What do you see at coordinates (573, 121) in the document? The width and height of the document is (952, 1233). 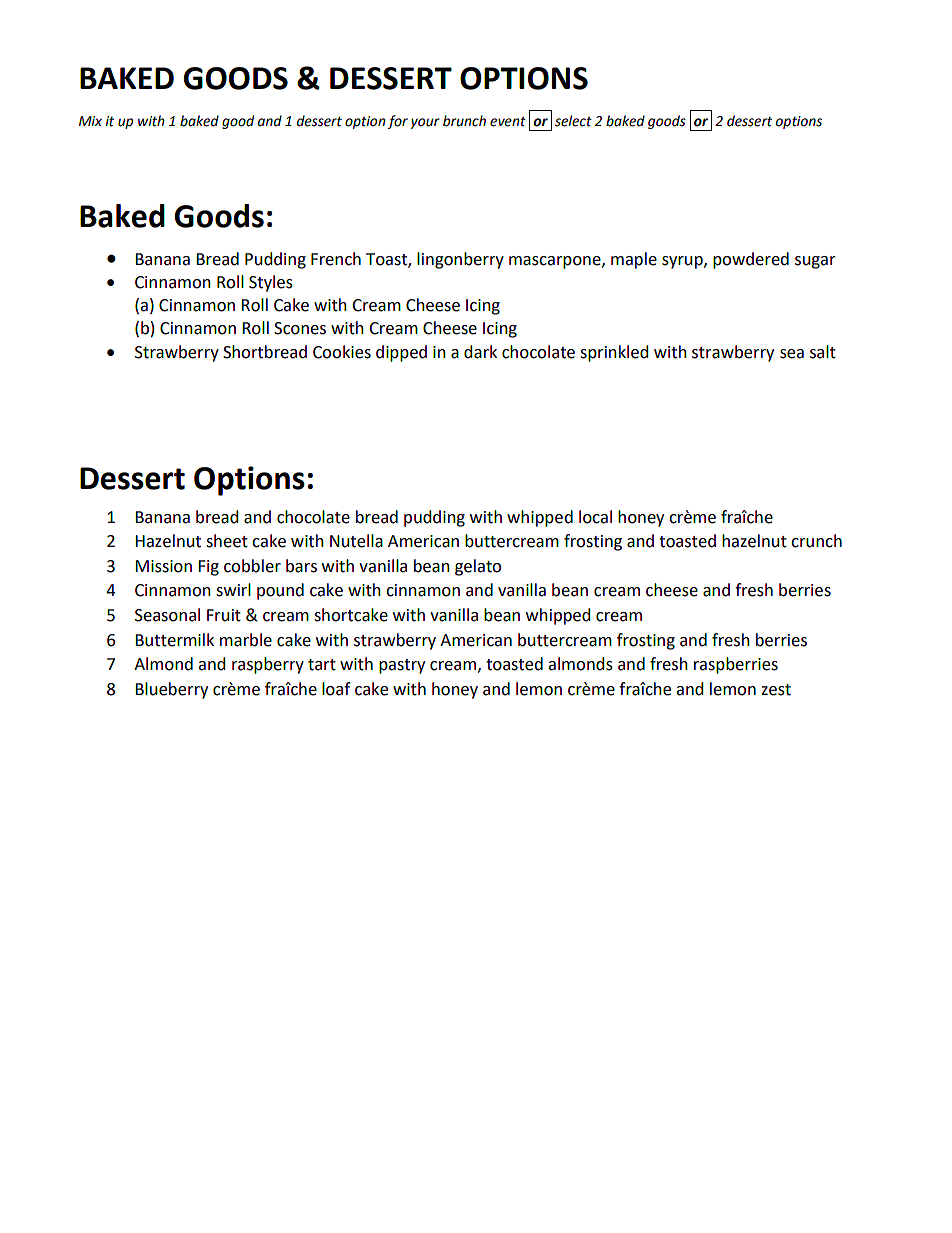 I see `select` at bounding box center [573, 121].
